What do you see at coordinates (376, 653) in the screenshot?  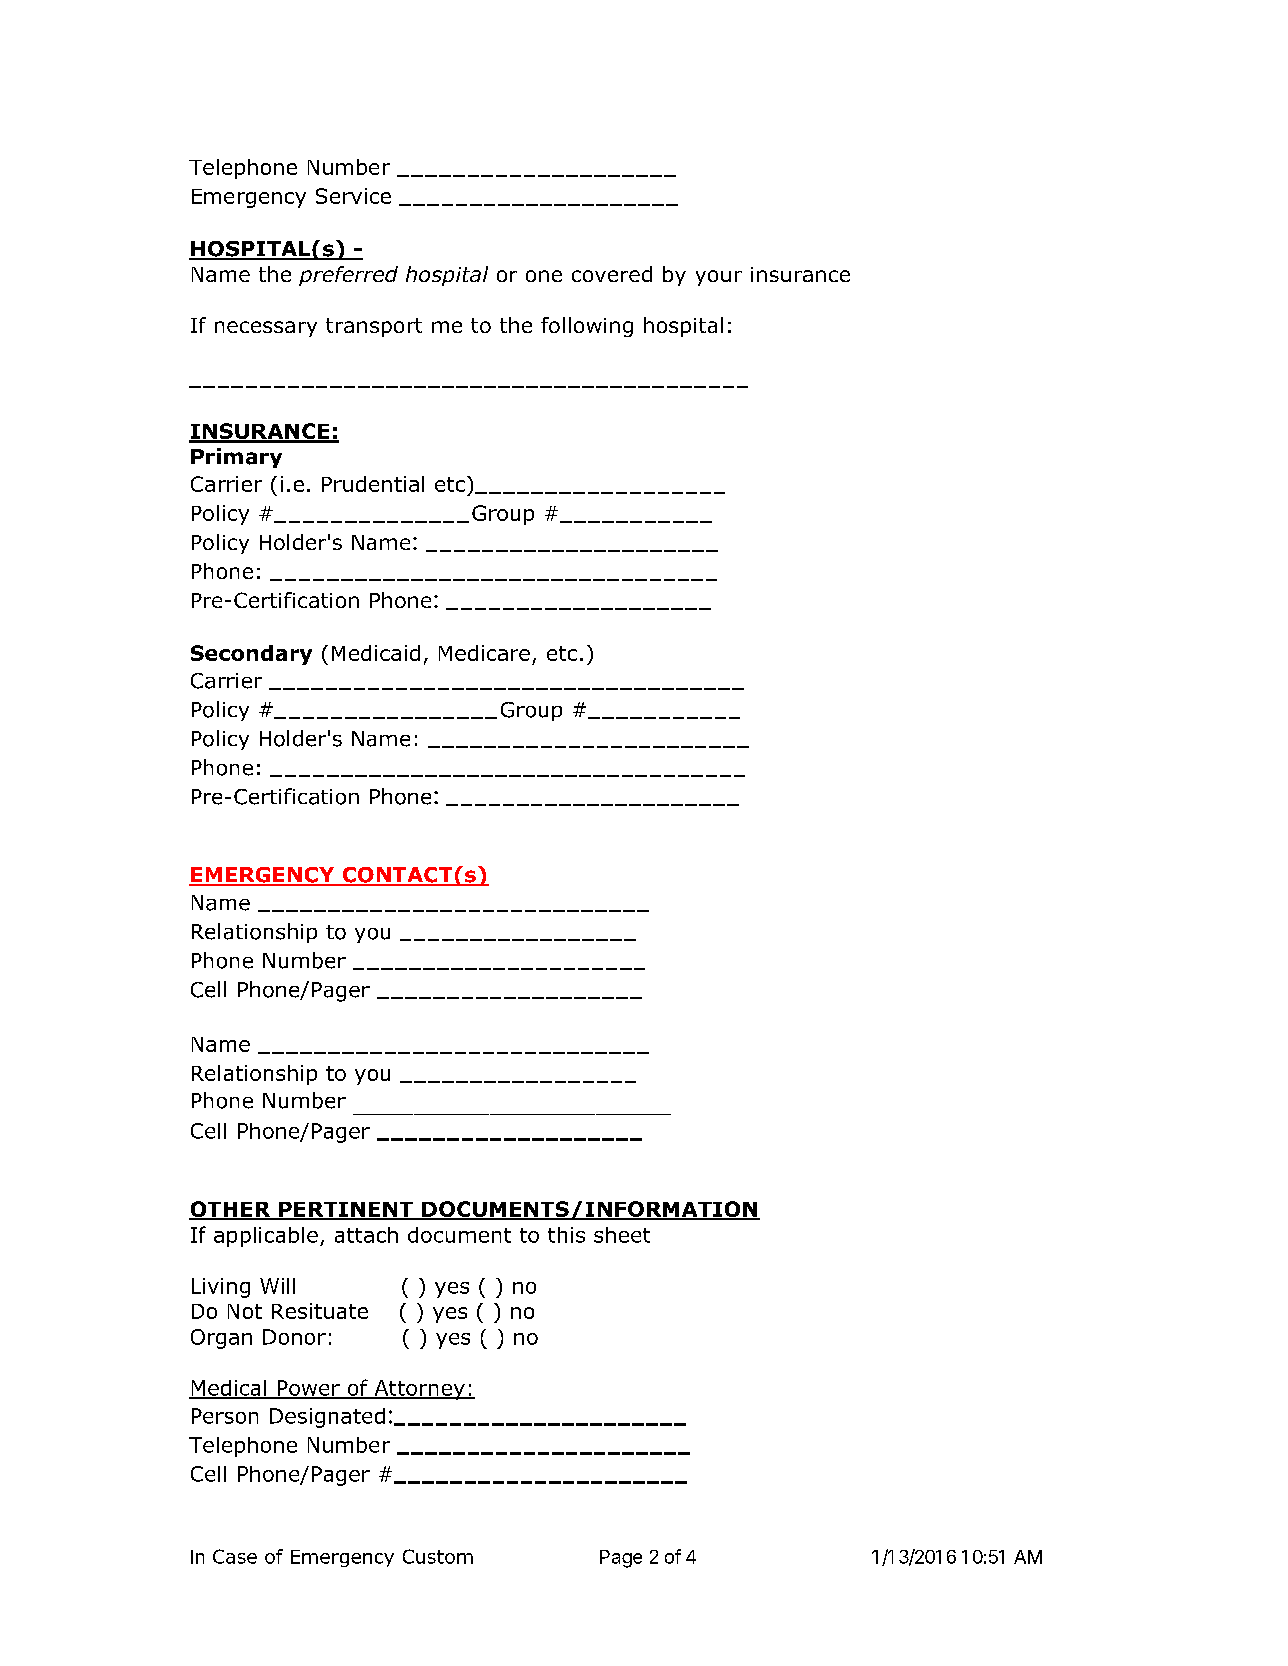 I see `Medicaid` at bounding box center [376, 653].
